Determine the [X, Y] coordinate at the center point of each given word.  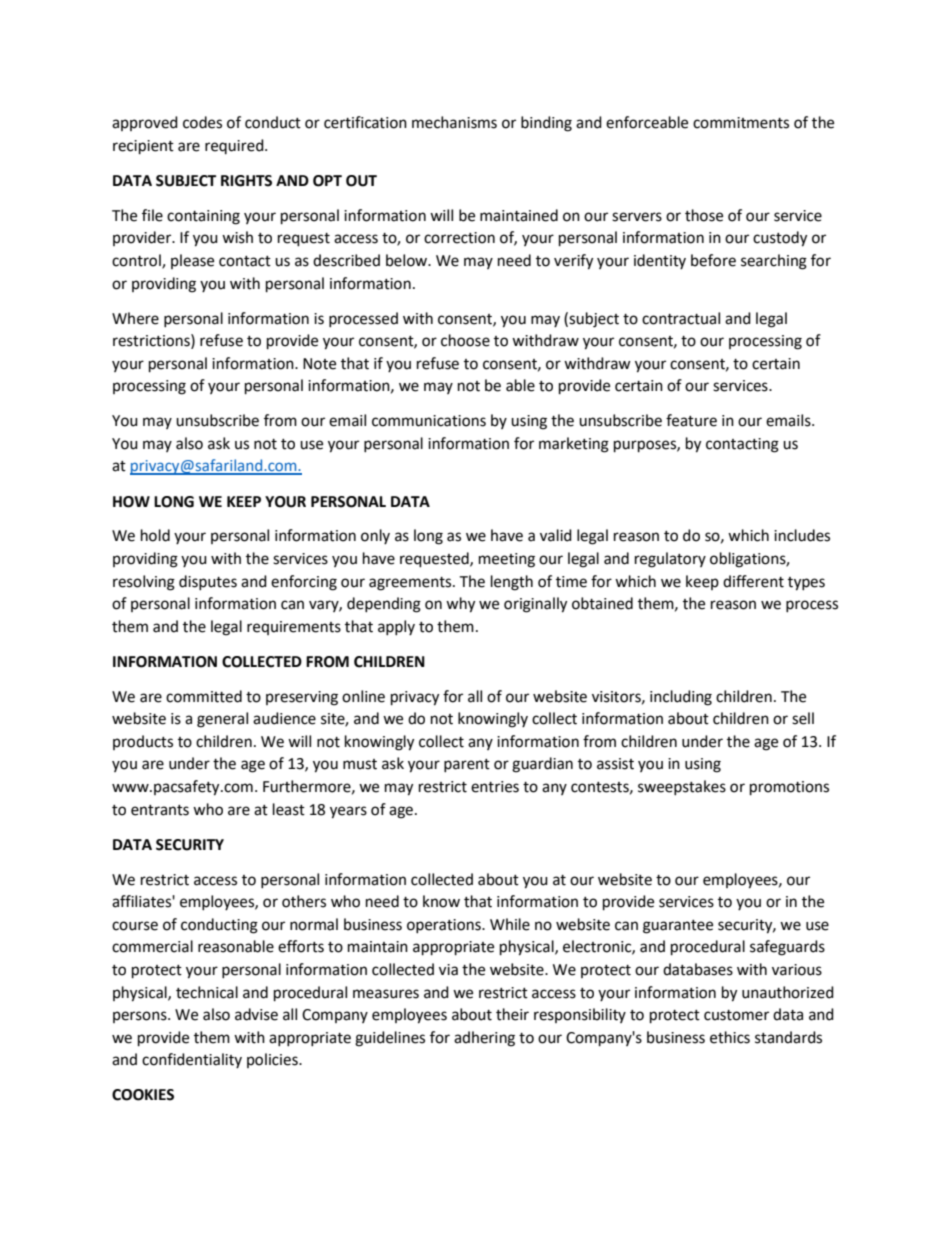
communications [429, 421]
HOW [131, 502]
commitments [741, 123]
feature [691, 420]
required [235, 146]
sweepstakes [682, 787]
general [222, 720]
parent [467, 765]
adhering [484, 1039]
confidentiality [192, 1060]
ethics [730, 1037]
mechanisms [454, 122]
